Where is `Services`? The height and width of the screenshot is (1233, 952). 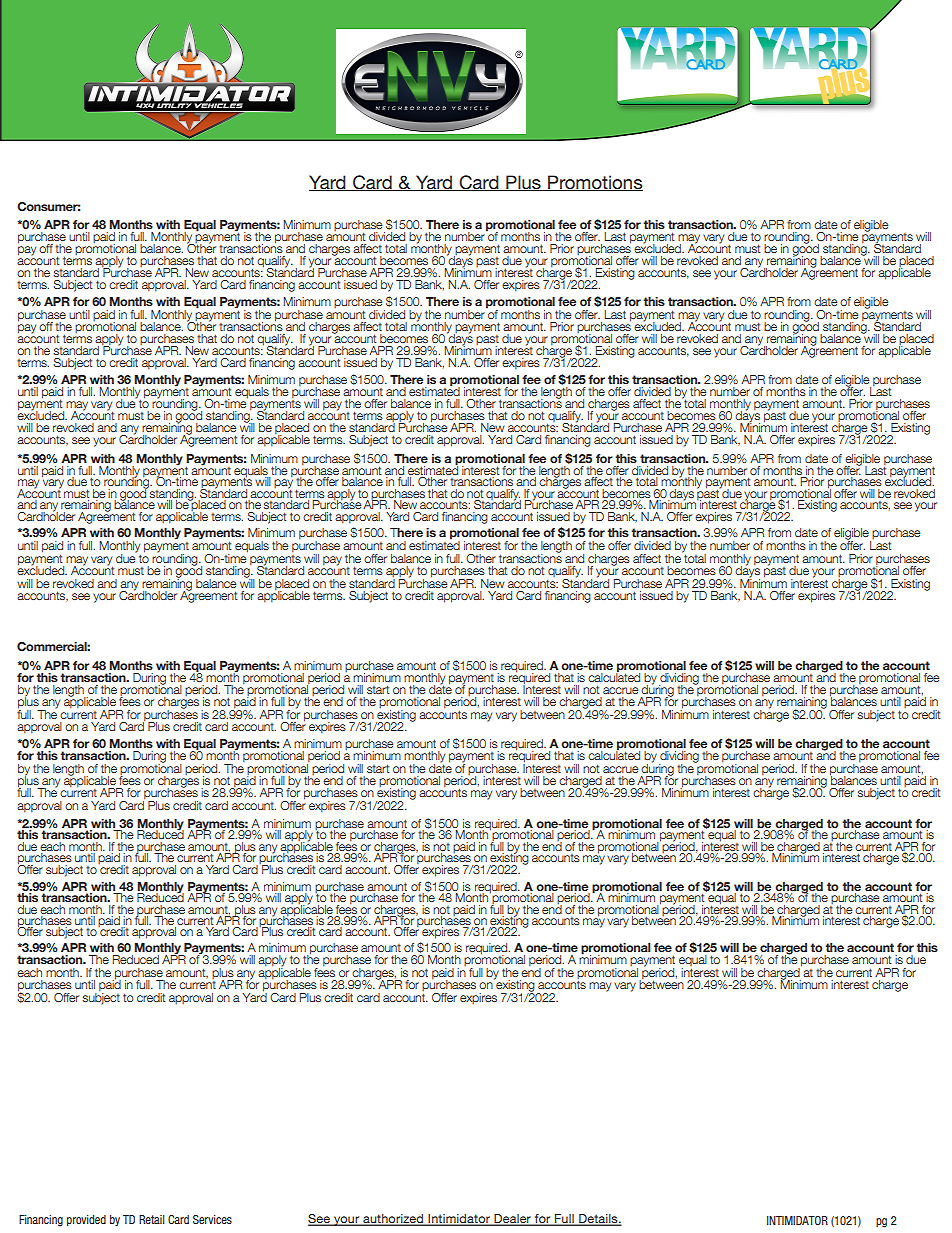
Services is located at coordinates (212, 1219).
